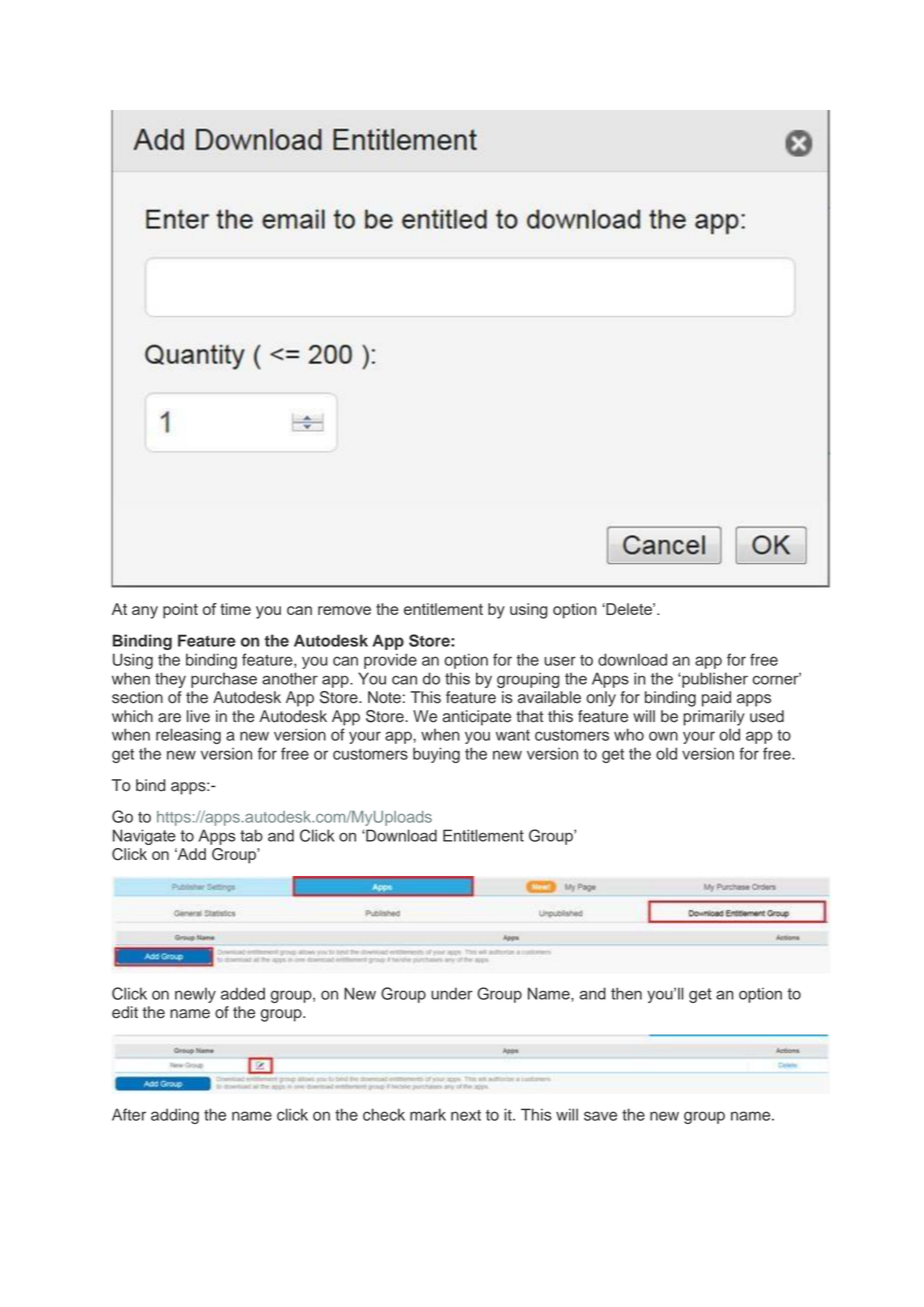 The image size is (924, 1307). Describe the element at coordinates (344, 610) in the document. I see `remove` at that location.
